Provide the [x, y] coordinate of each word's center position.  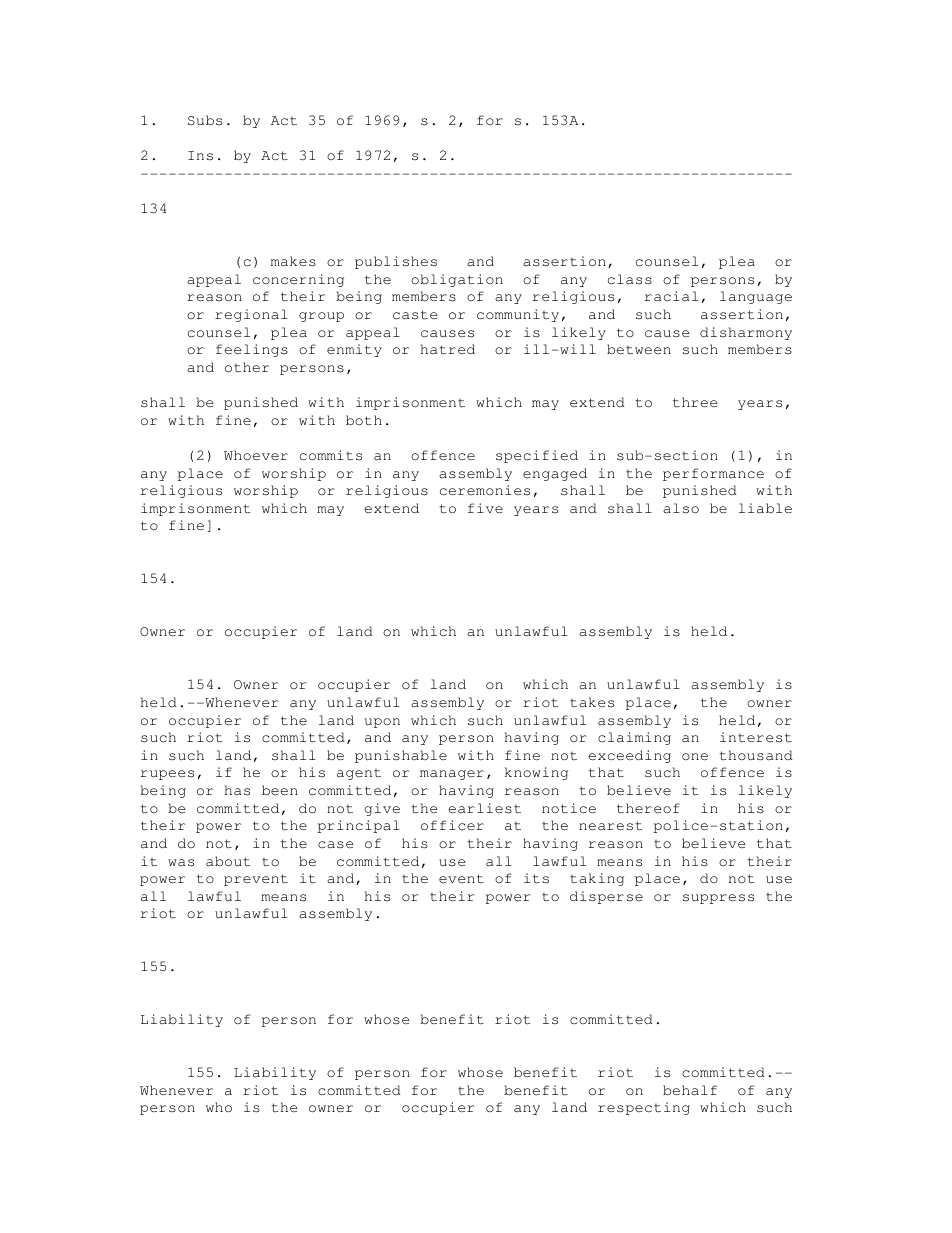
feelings [252, 350]
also [681, 508]
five [485, 508]
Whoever [256, 455]
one [695, 757]
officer [452, 825]
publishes [396, 262]
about [228, 861]
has [237, 790]
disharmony [746, 333]
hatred [448, 349]
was [181, 863]
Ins [200, 155]
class [630, 279]
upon [382, 723]
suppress [718, 899]
